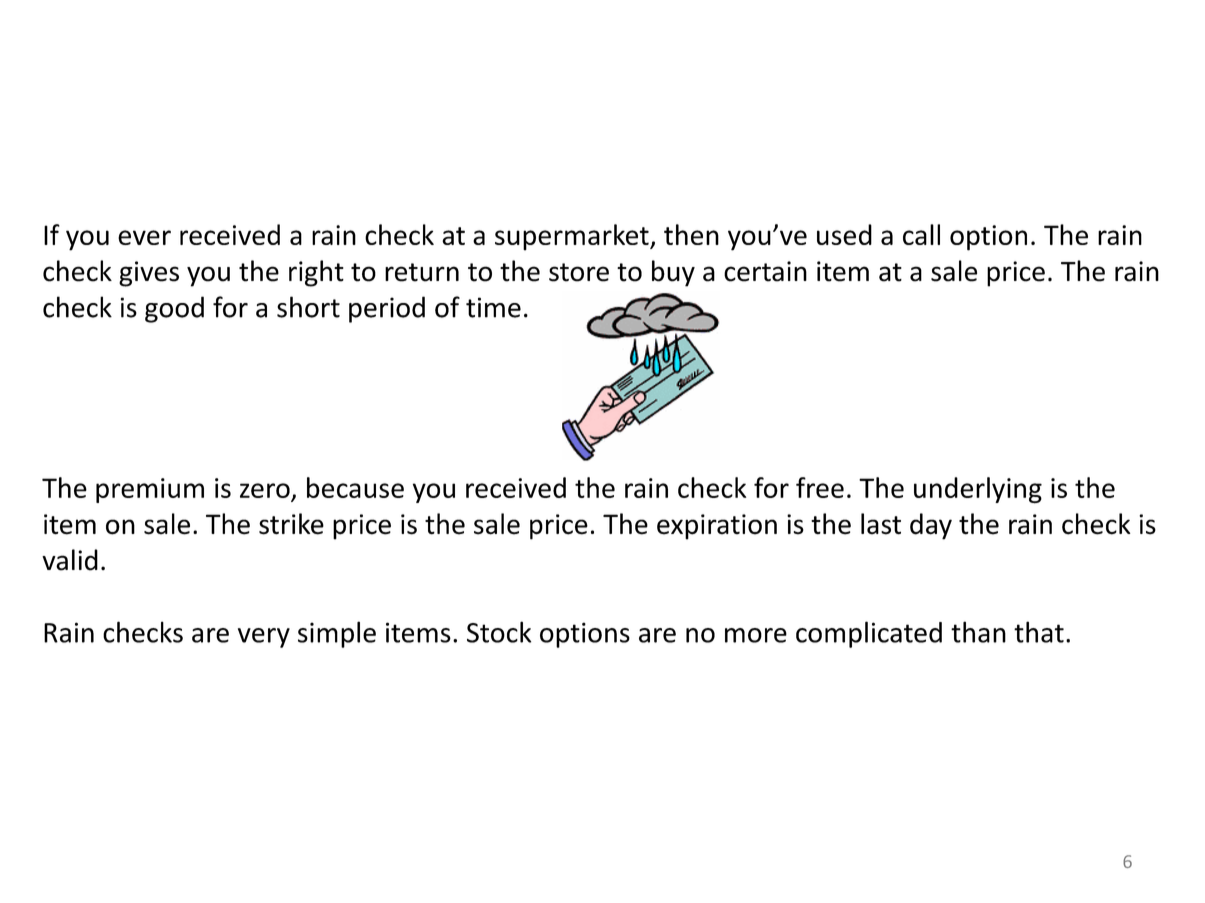  Describe the element at coordinates (978, 490) in the screenshot. I see `underlying` at that location.
